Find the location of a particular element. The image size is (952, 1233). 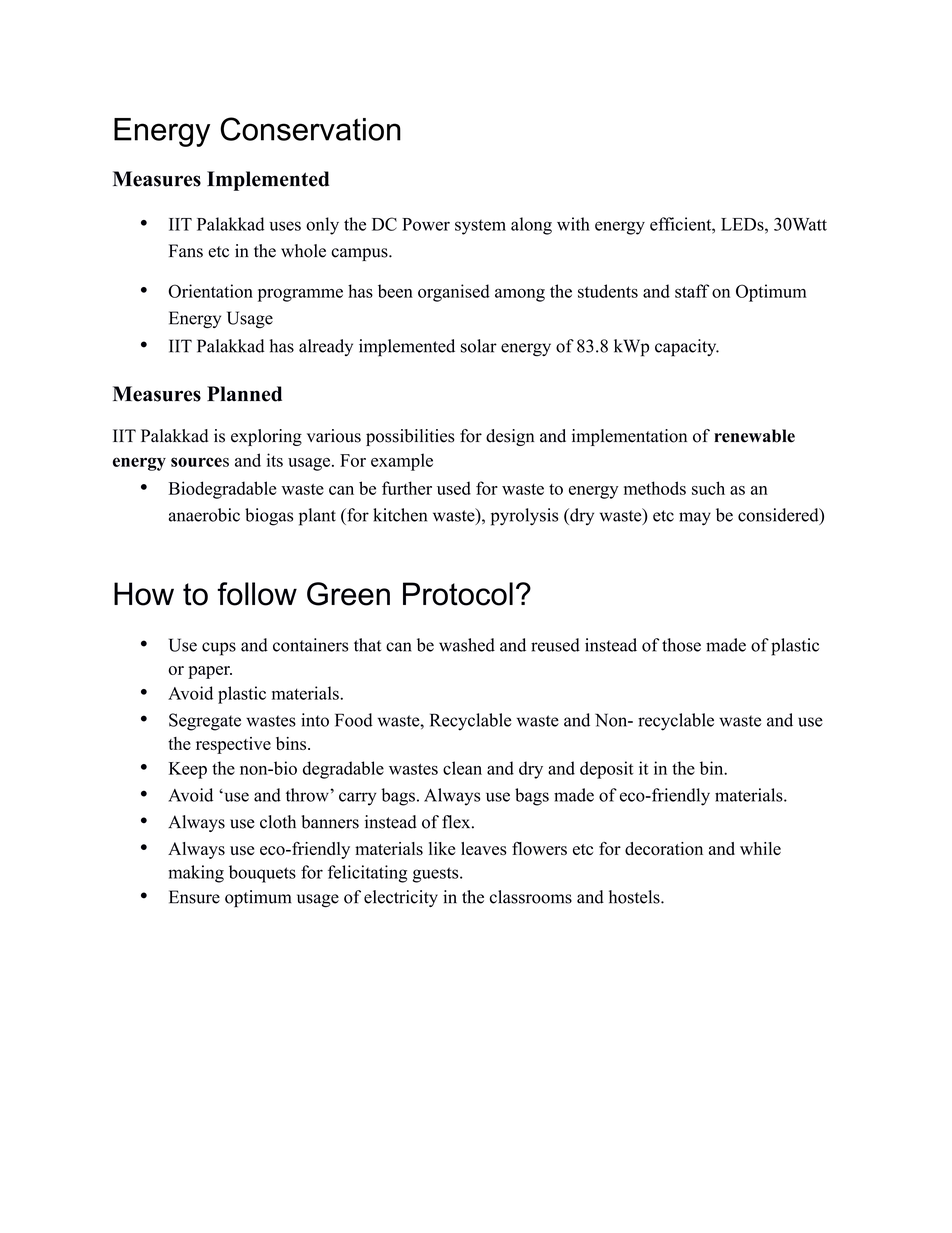

Conservation is located at coordinates (310, 129).
